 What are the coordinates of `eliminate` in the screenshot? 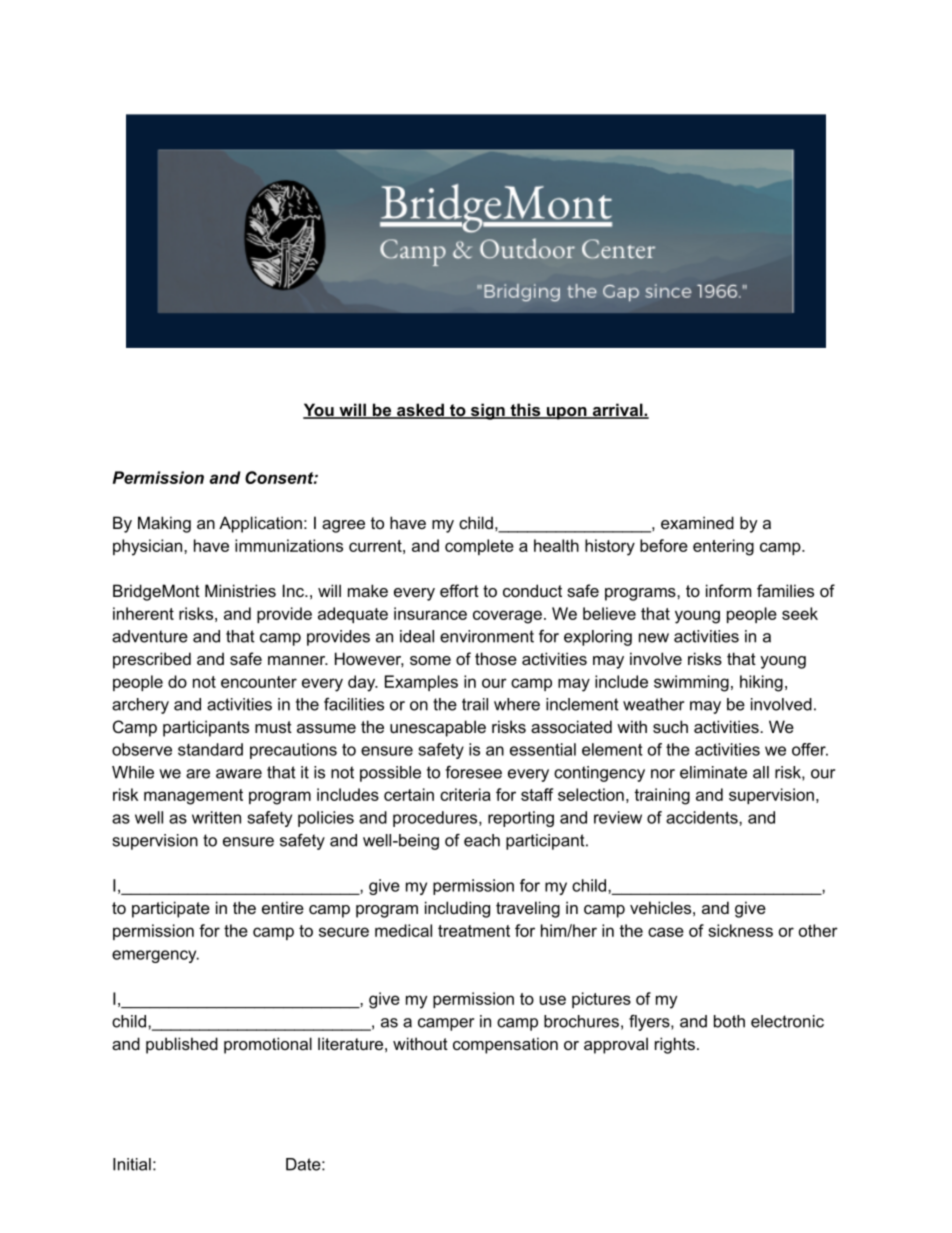 It's located at (713, 772).
